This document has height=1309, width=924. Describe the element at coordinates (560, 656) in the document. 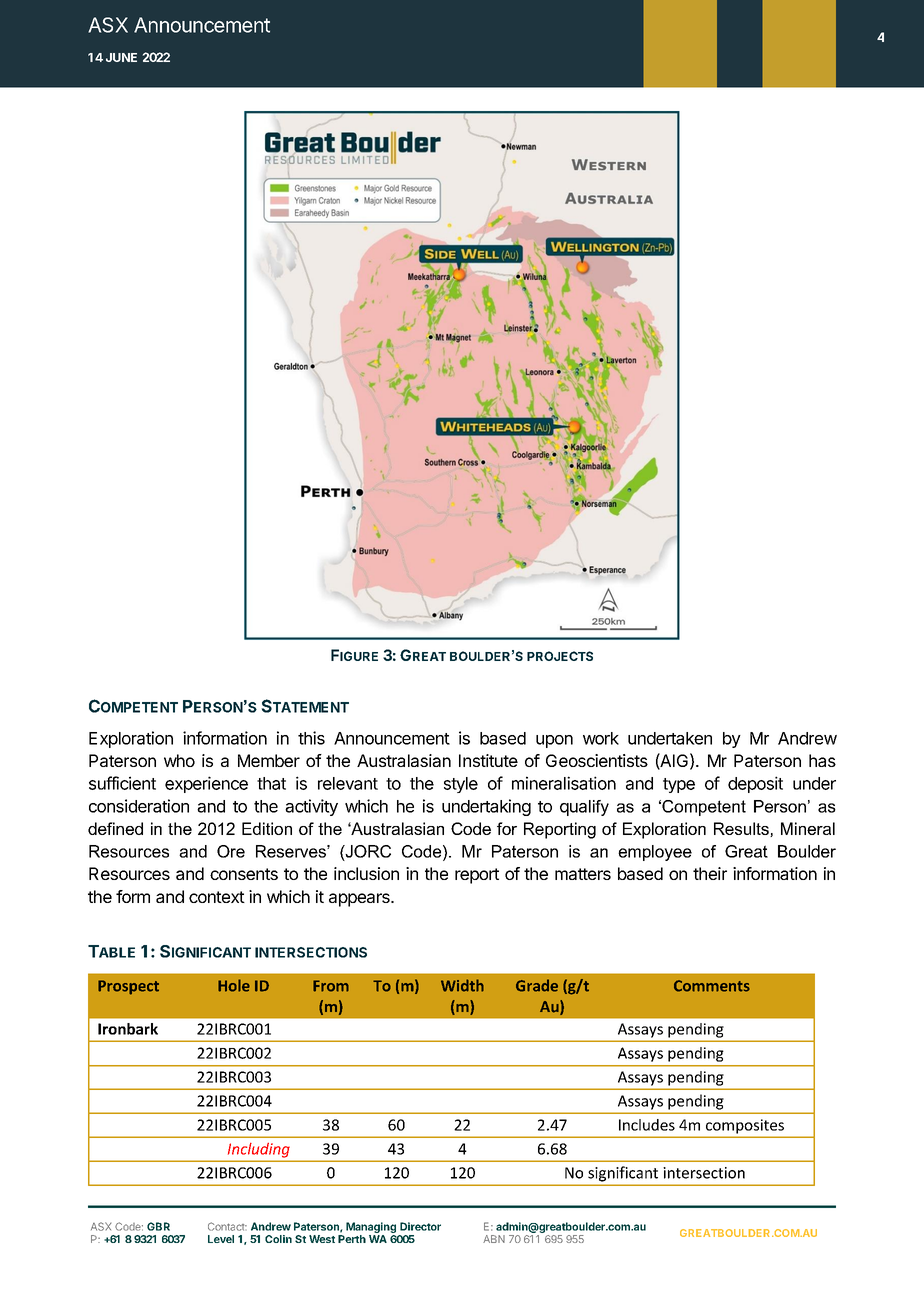

I see `PROJECTS` at that location.
